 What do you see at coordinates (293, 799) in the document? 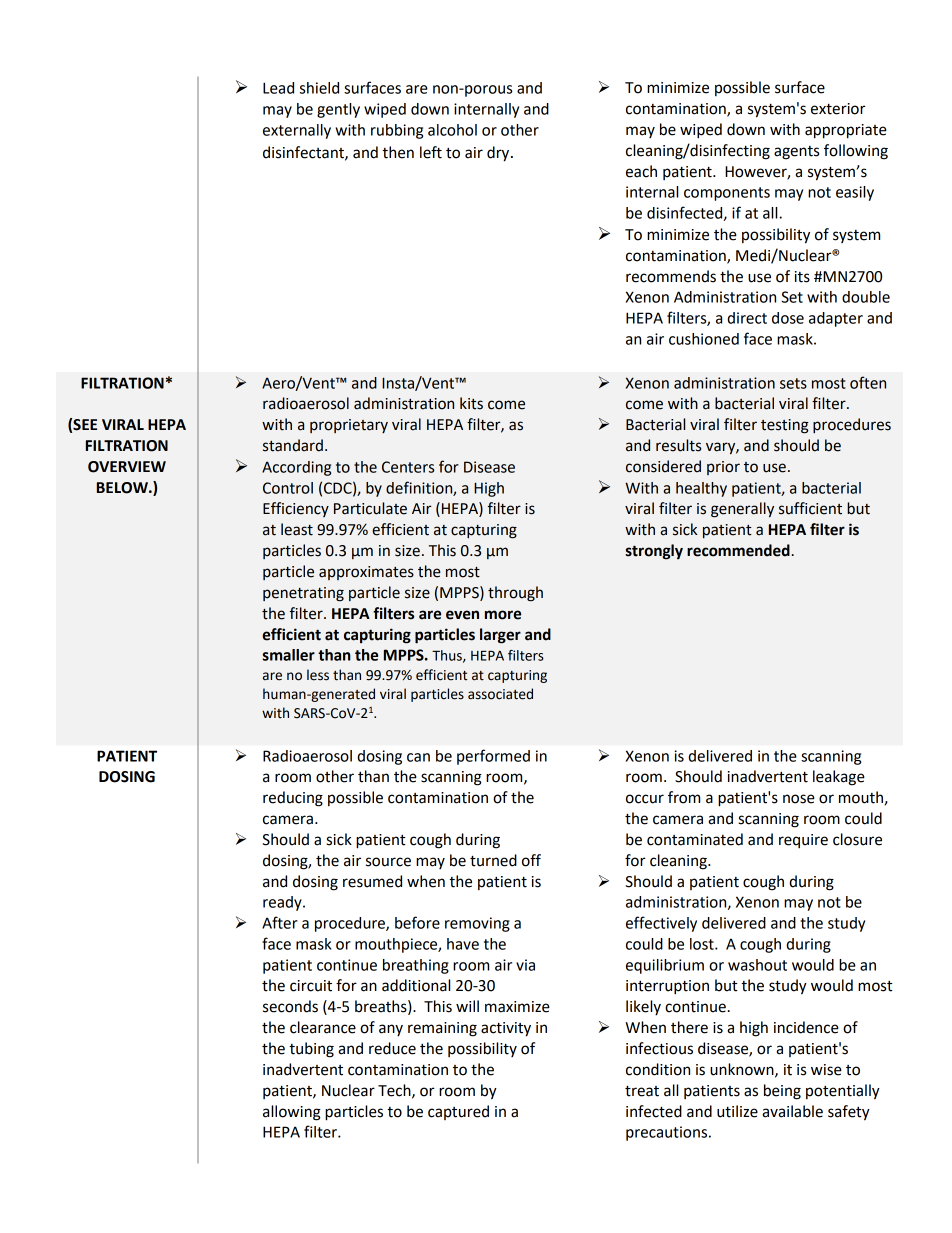
I see `reducing` at bounding box center [293, 799].
